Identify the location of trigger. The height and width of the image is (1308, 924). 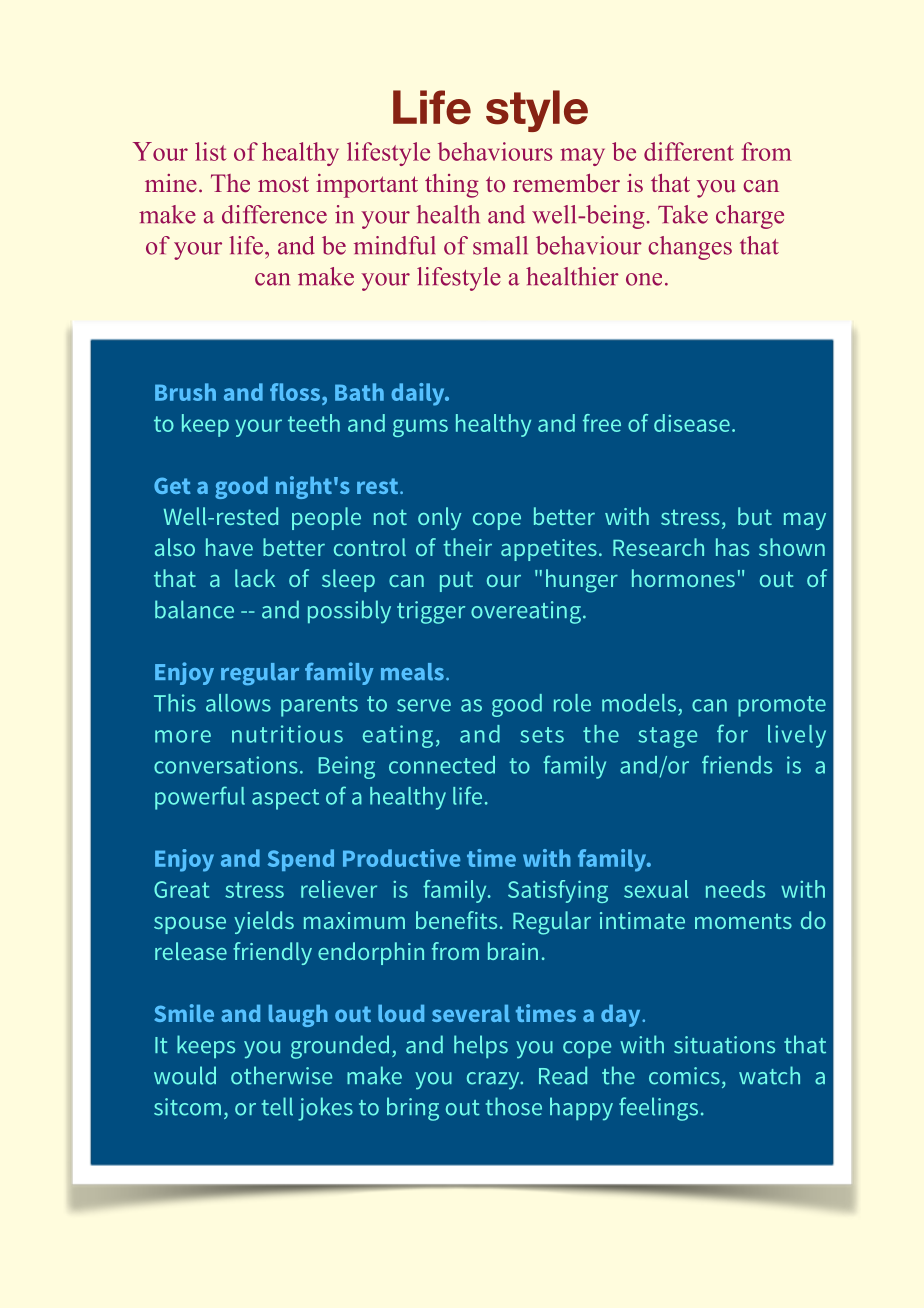
(431, 612).
